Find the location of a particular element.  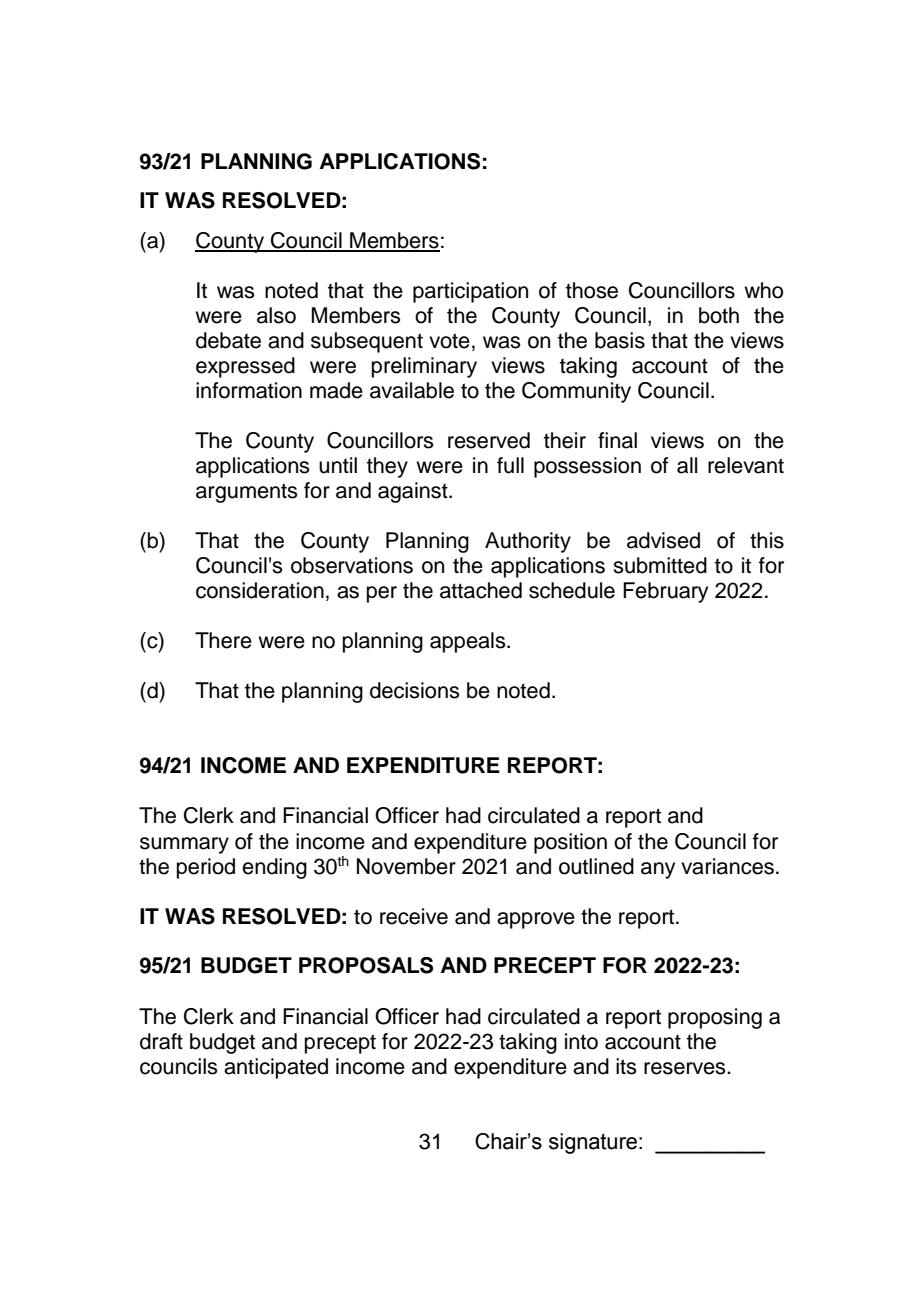

anticipated is located at coordinates (276, 1068).
